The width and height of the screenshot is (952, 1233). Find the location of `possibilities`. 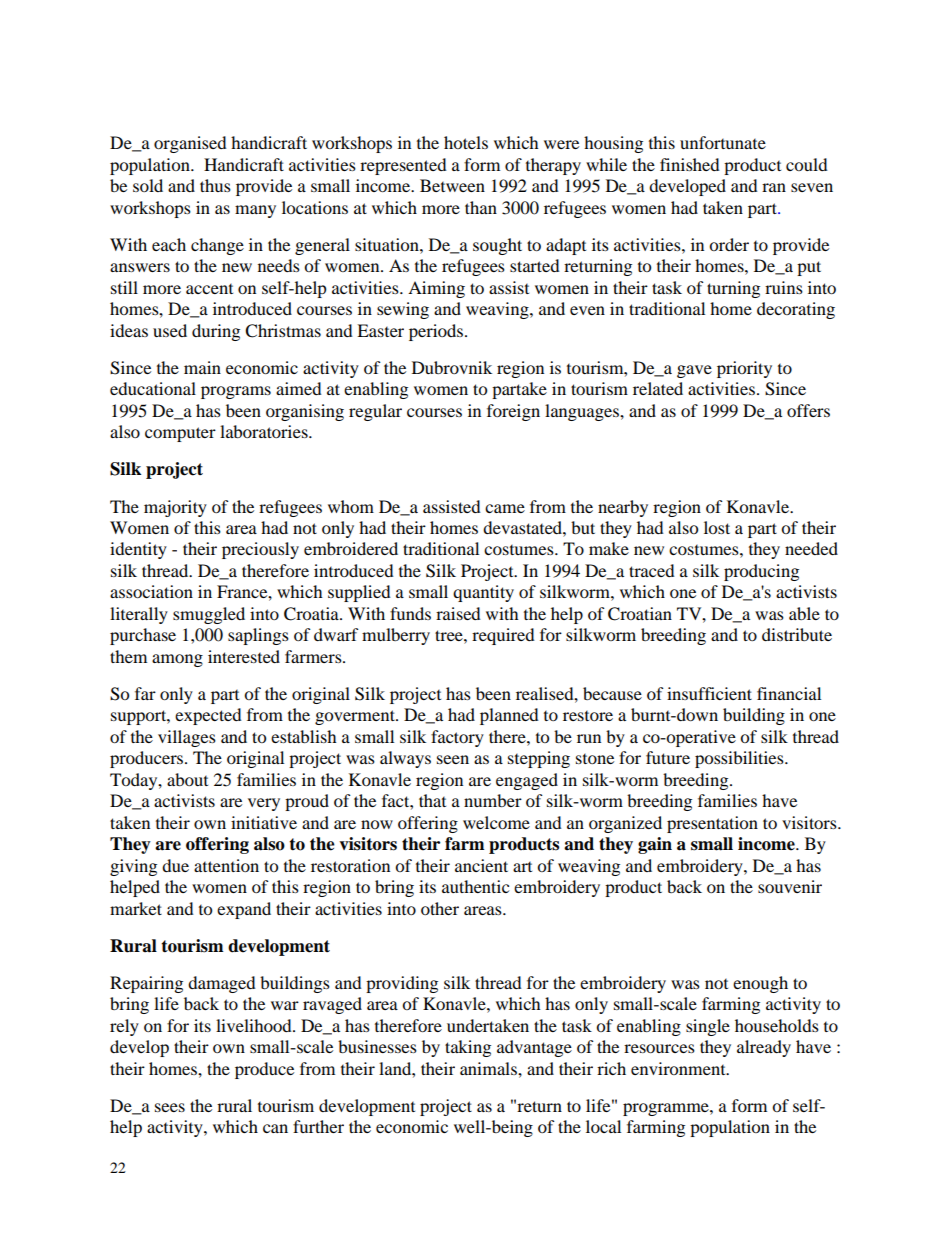

possibilities is located at coordinates (740, 759).
